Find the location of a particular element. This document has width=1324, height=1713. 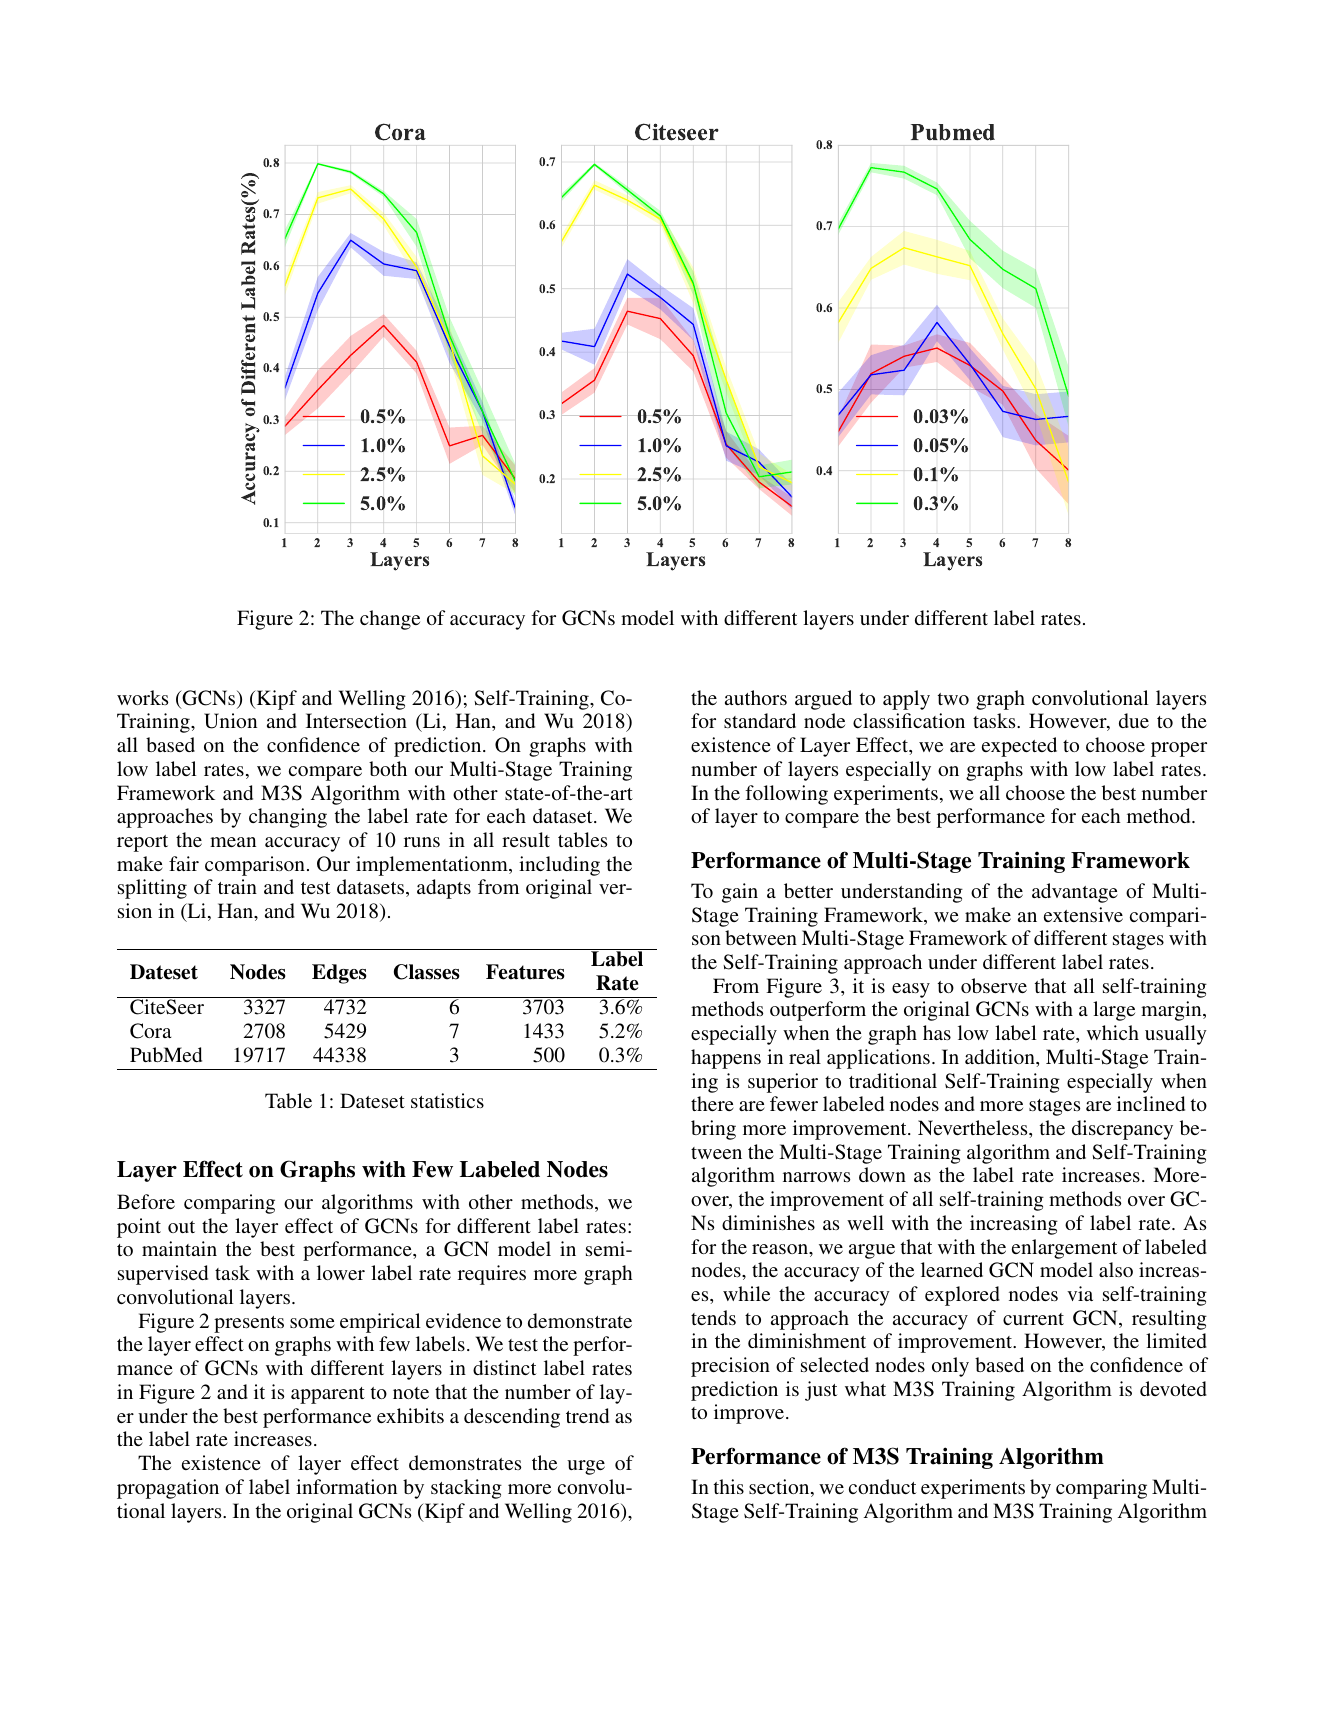

change is located at coordinates (390, 620).
